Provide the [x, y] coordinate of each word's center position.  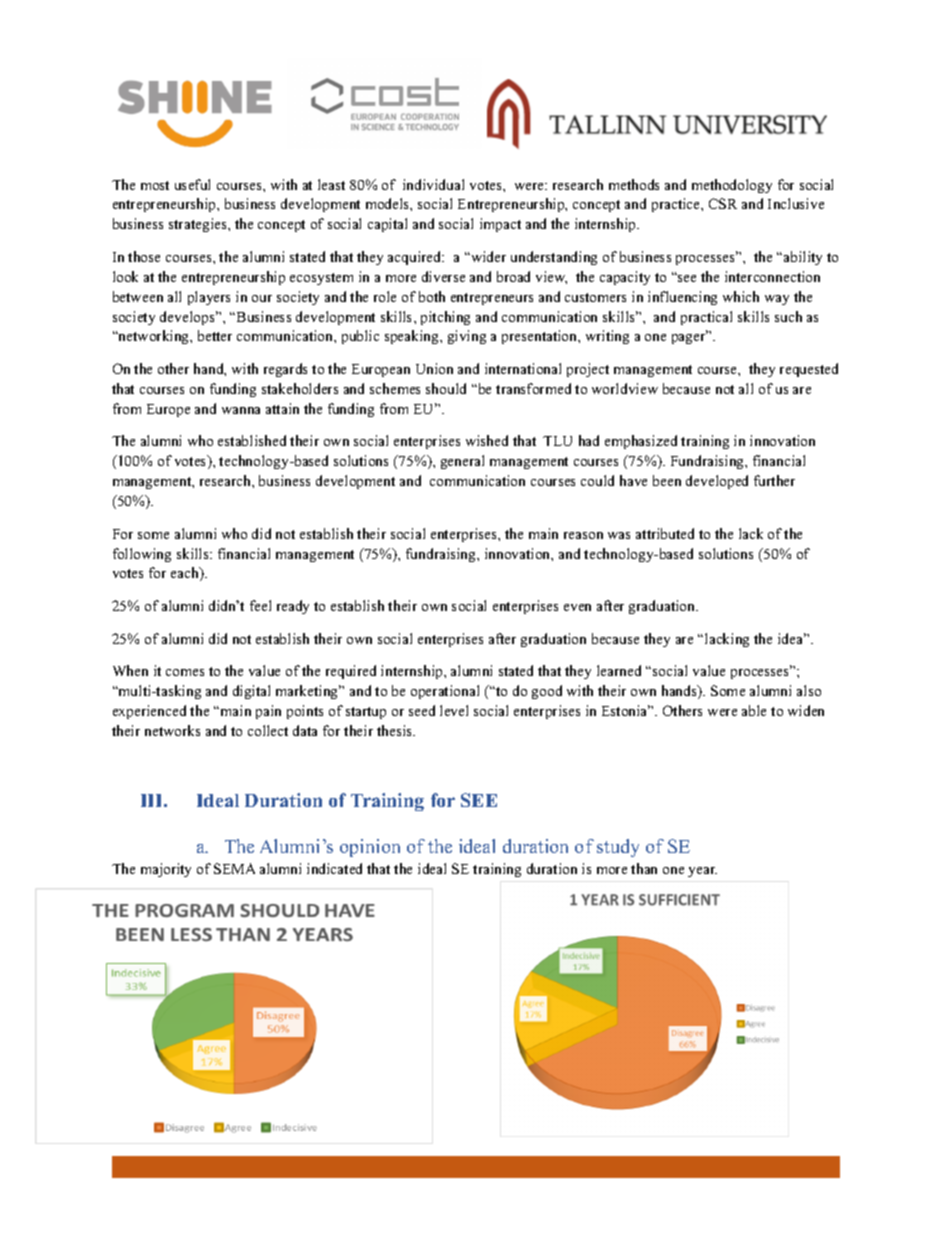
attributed [665, 533]
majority [166, 870]
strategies [199, 225]
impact [500, 225]
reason [583, 535]
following [142, 555]
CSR [723, 203]
